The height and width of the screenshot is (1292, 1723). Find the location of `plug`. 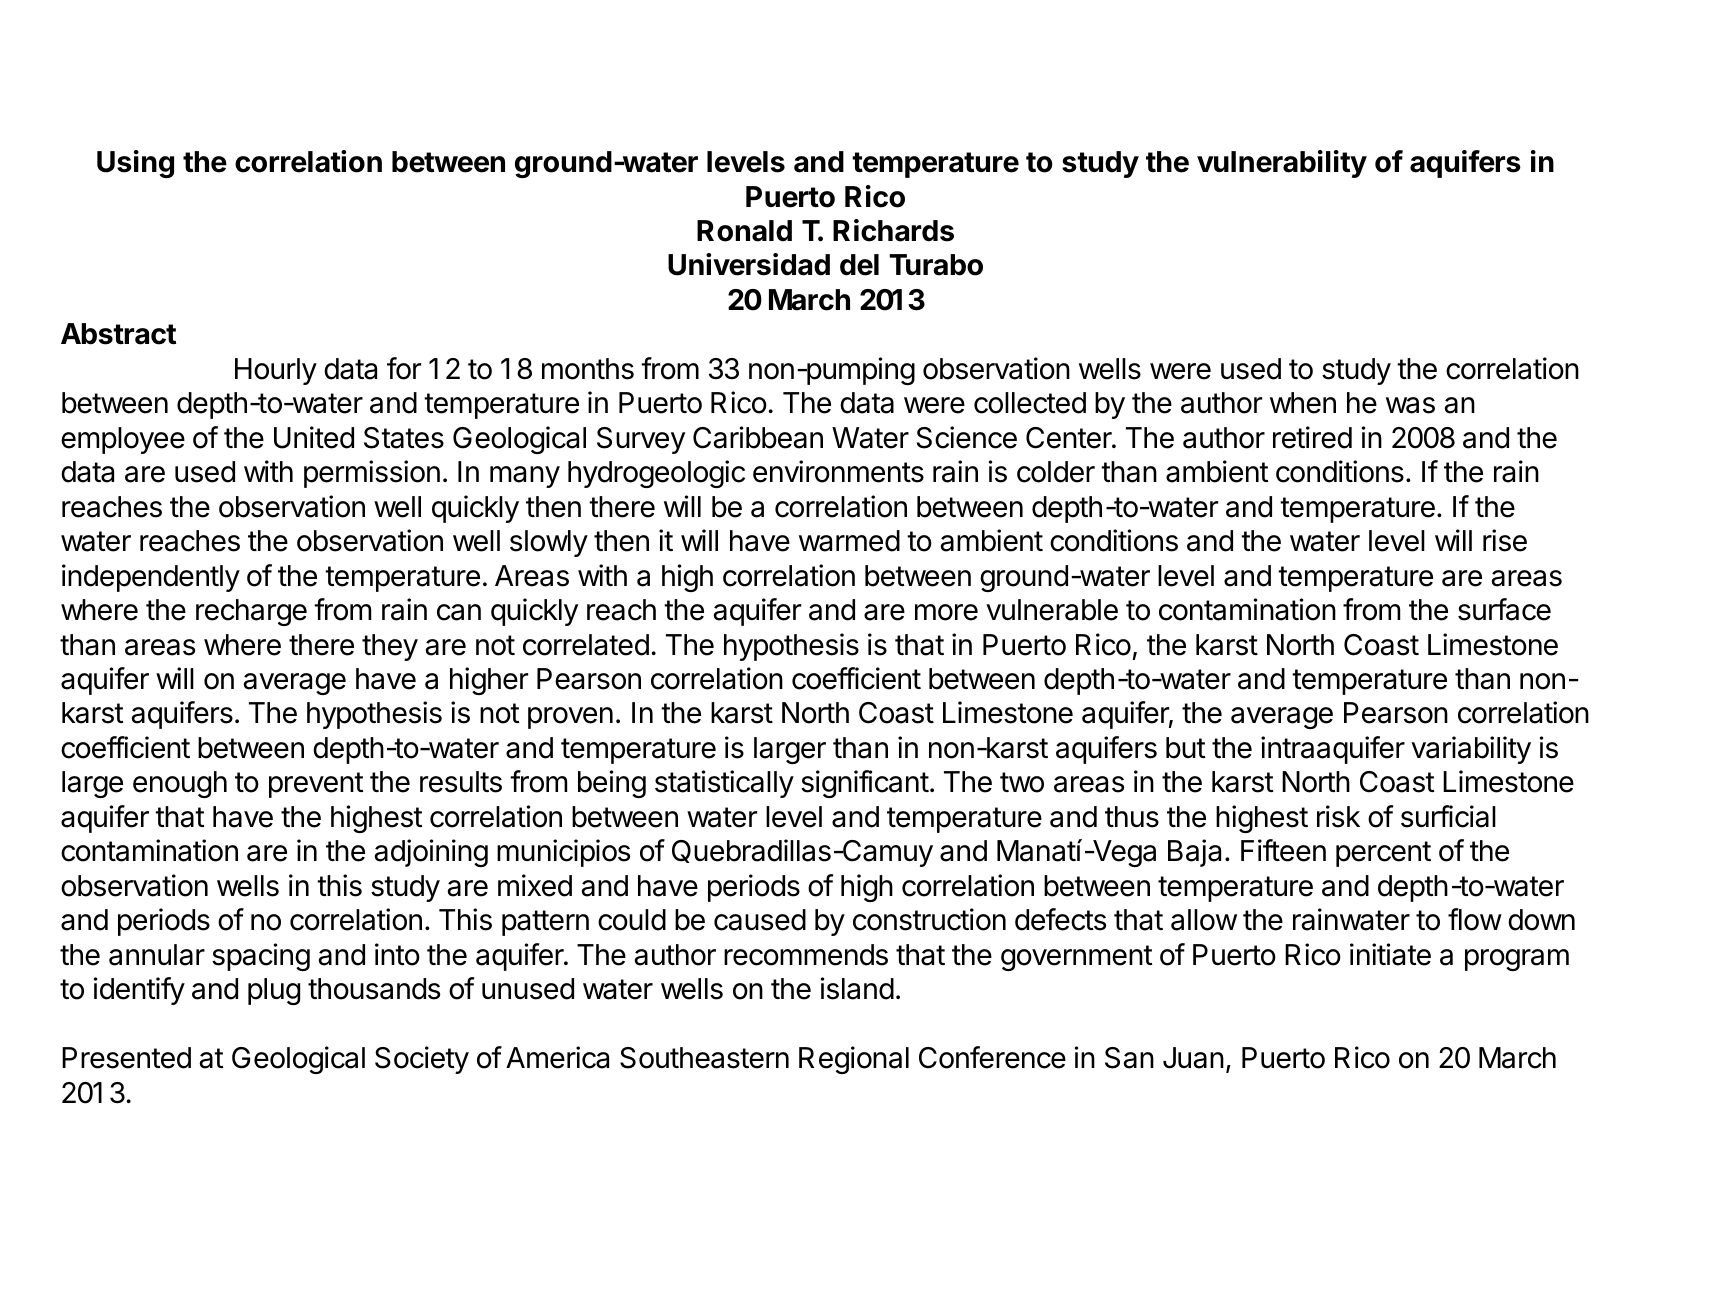

plug is located at coordinates (274, 991).
